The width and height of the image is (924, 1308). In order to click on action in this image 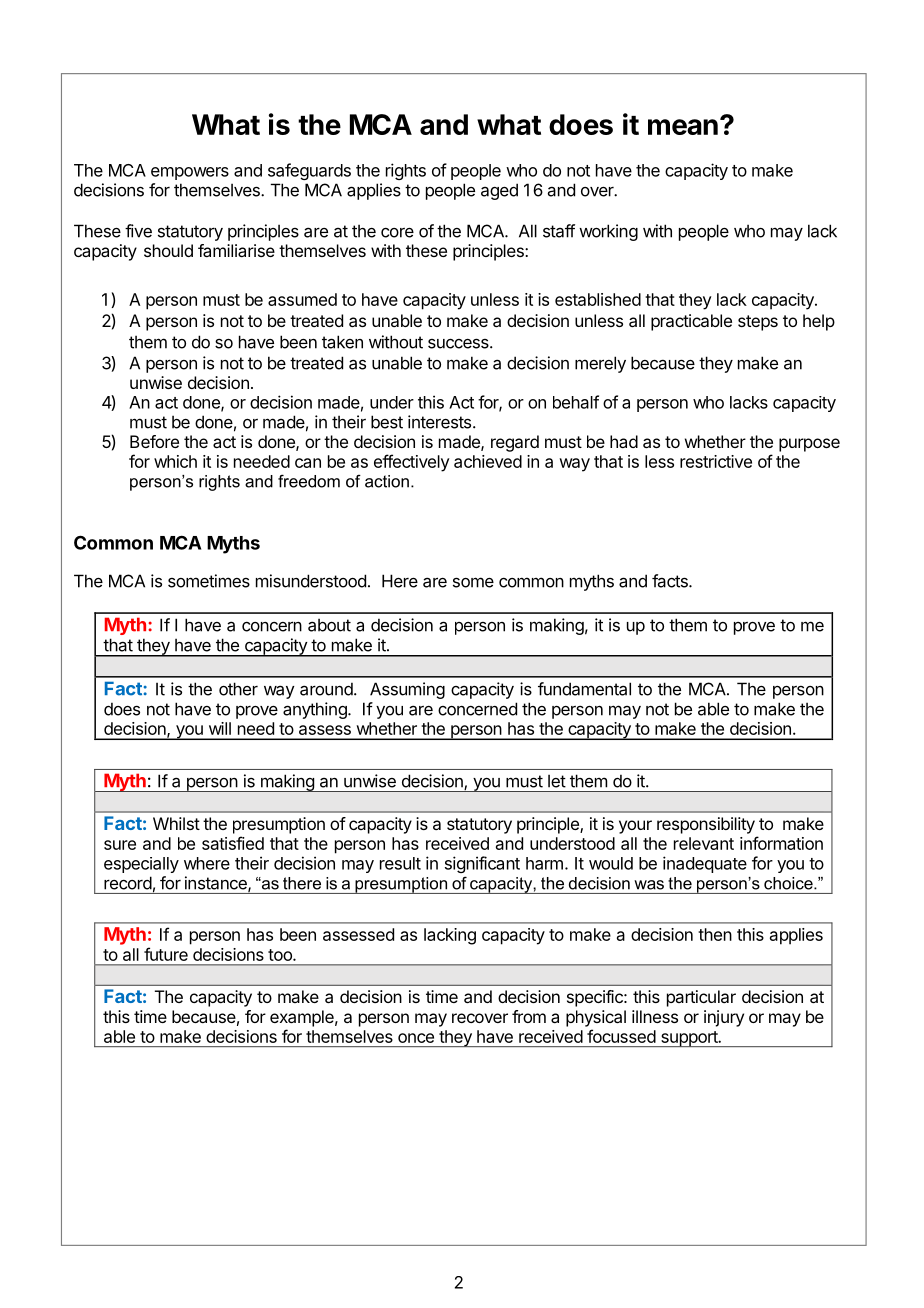, I will do `click(387, 481)`.
